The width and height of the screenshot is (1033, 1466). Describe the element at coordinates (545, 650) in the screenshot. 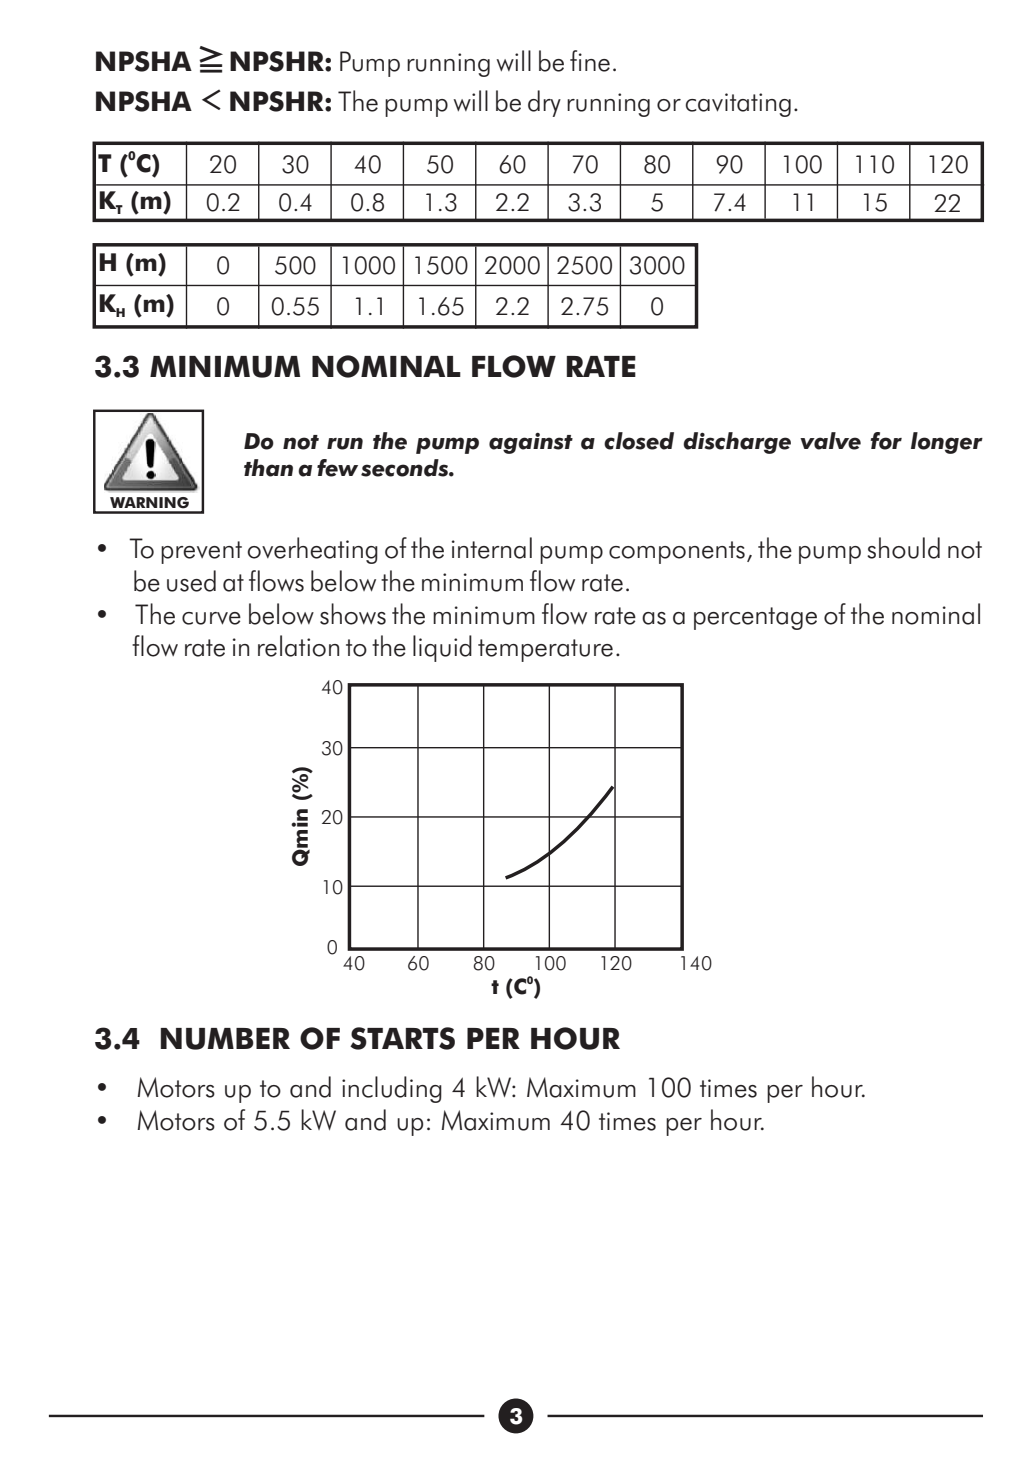

I see `temperature` at that location.
